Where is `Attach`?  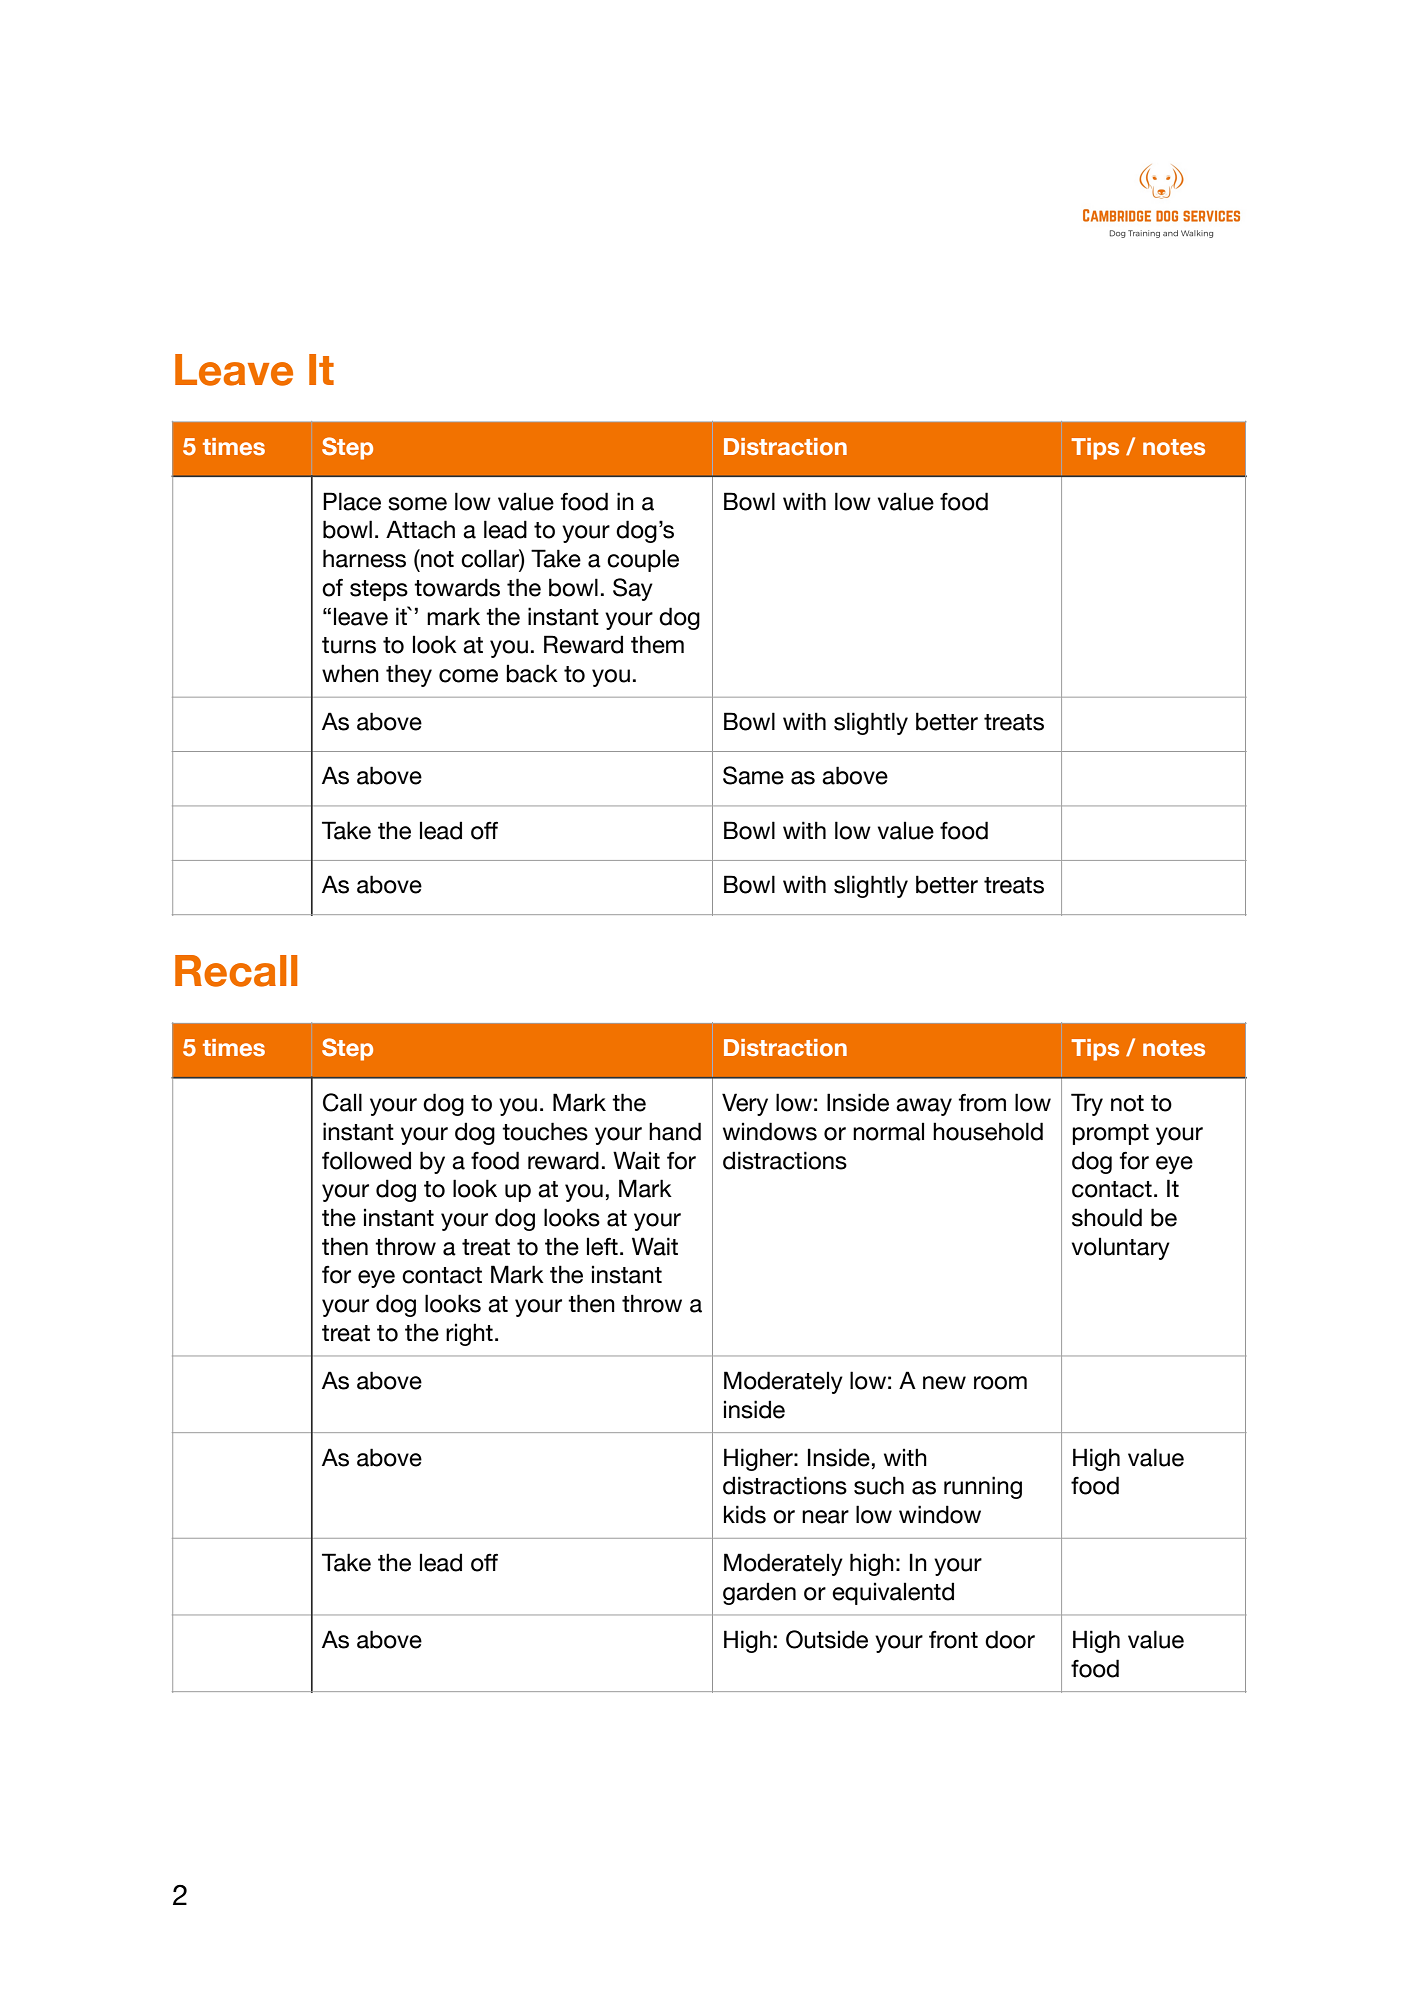 Attach is located at coordinates (420, 529).
